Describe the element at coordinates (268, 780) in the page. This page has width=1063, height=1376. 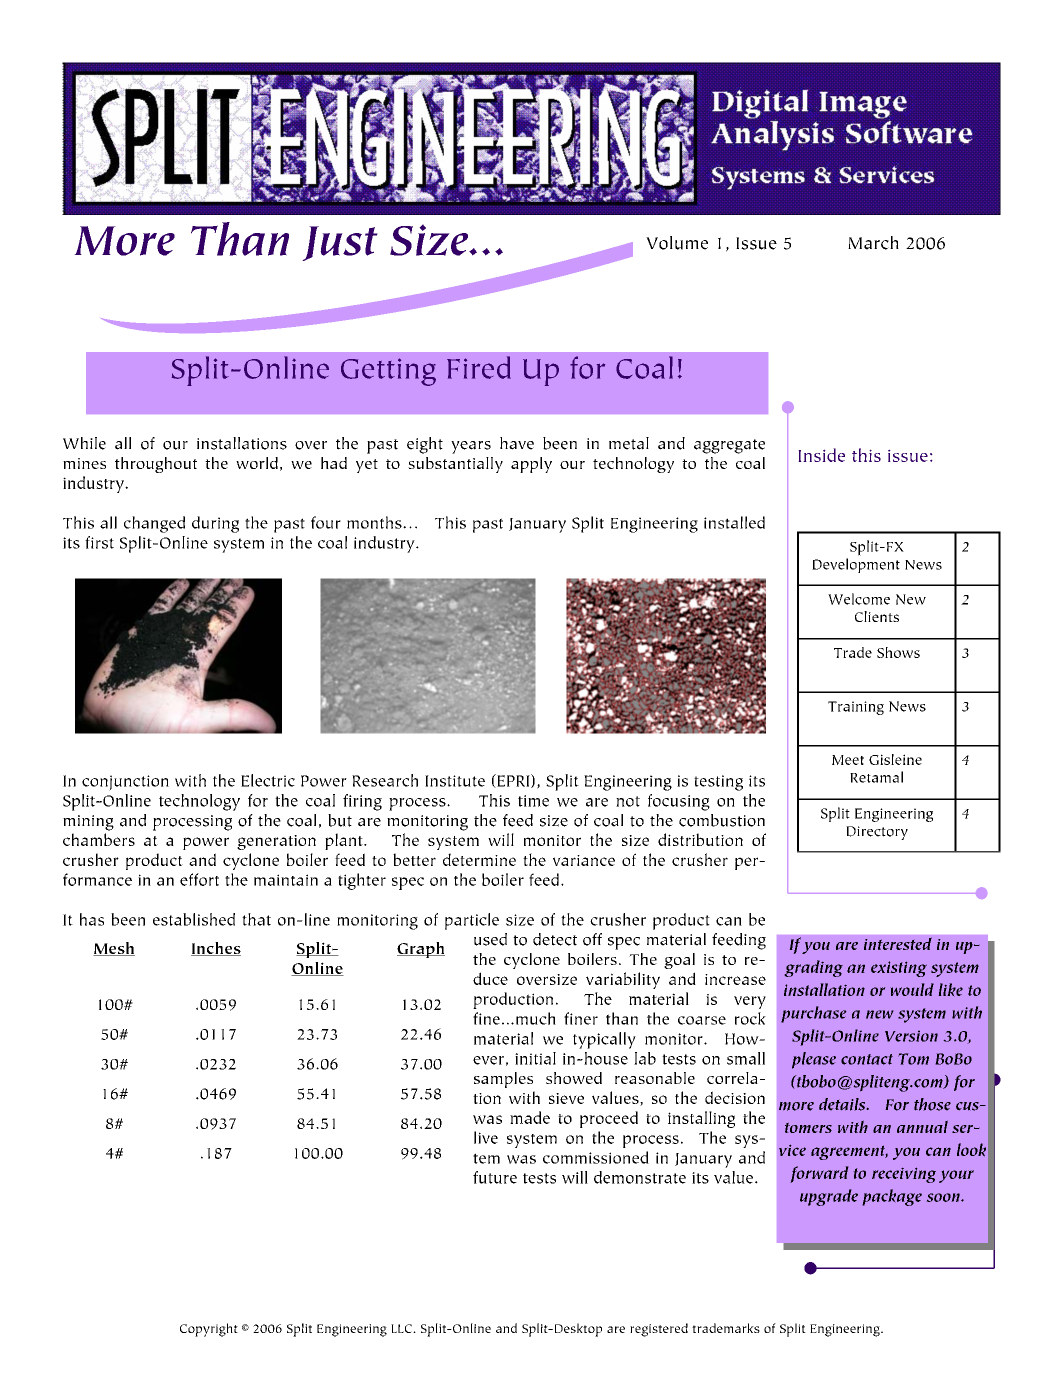
I see `Electric` at that location.
